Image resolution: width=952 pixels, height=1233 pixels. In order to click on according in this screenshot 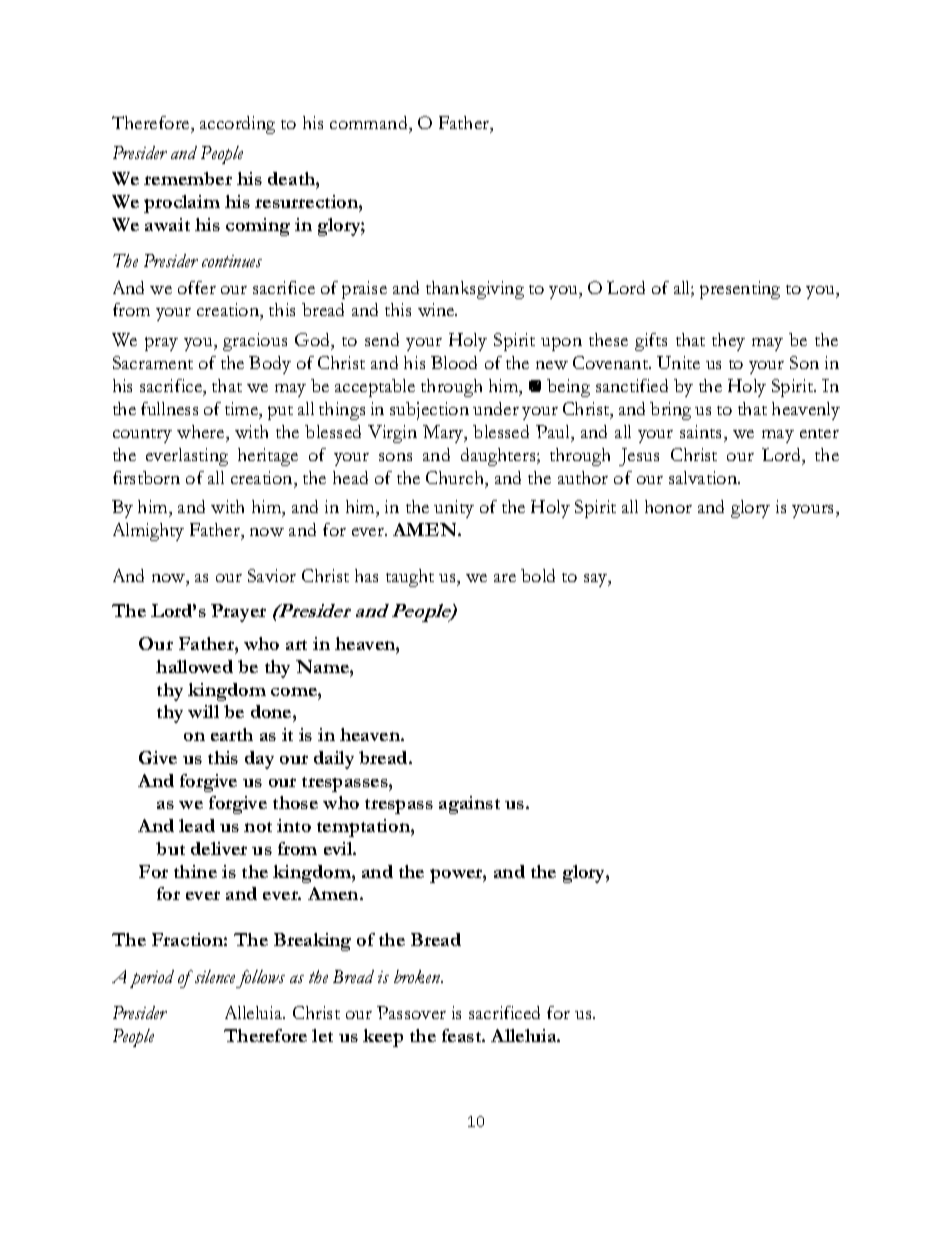, I will do `click(237, 125)`.
